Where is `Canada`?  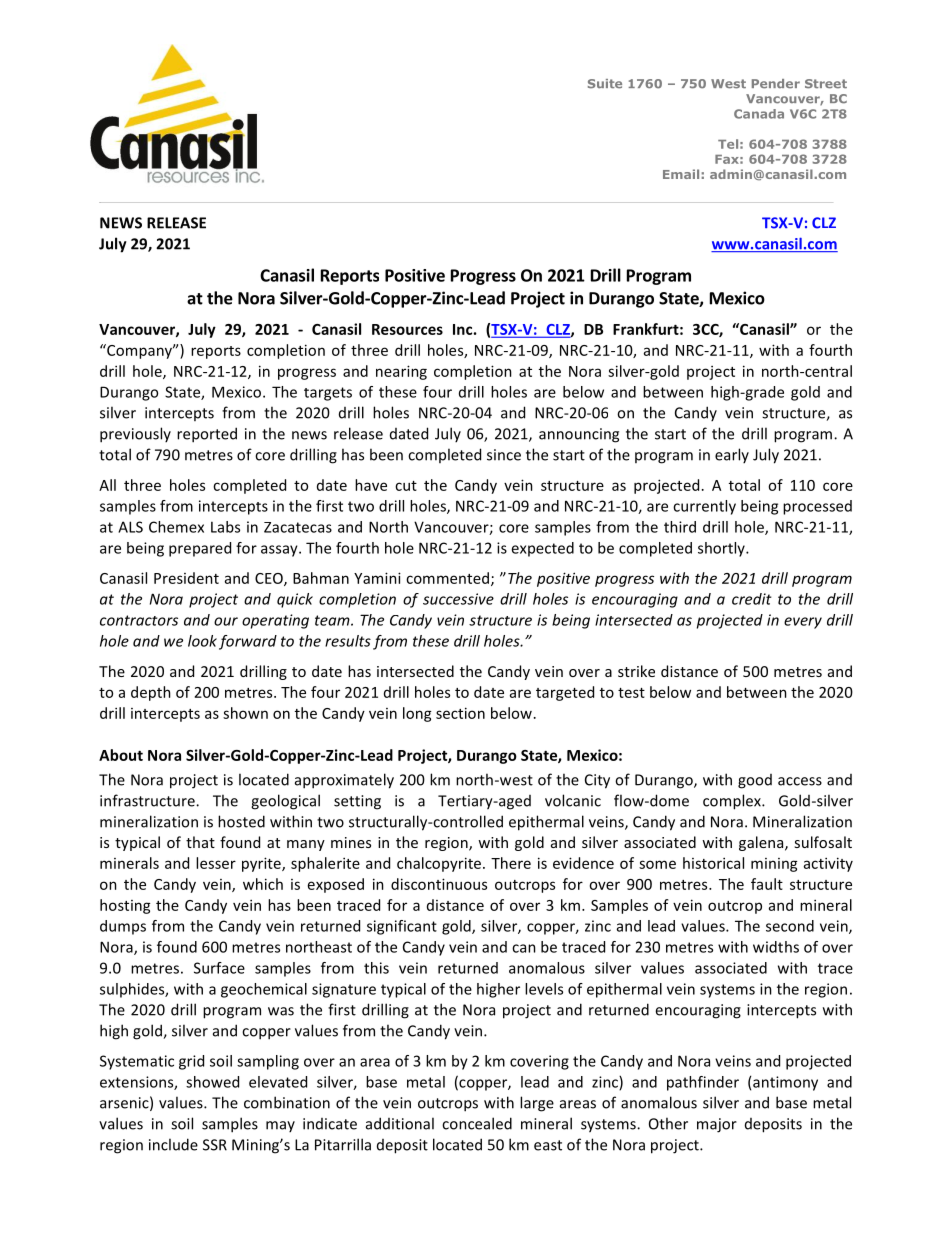 Canada is located at coordinates (759, 114).
